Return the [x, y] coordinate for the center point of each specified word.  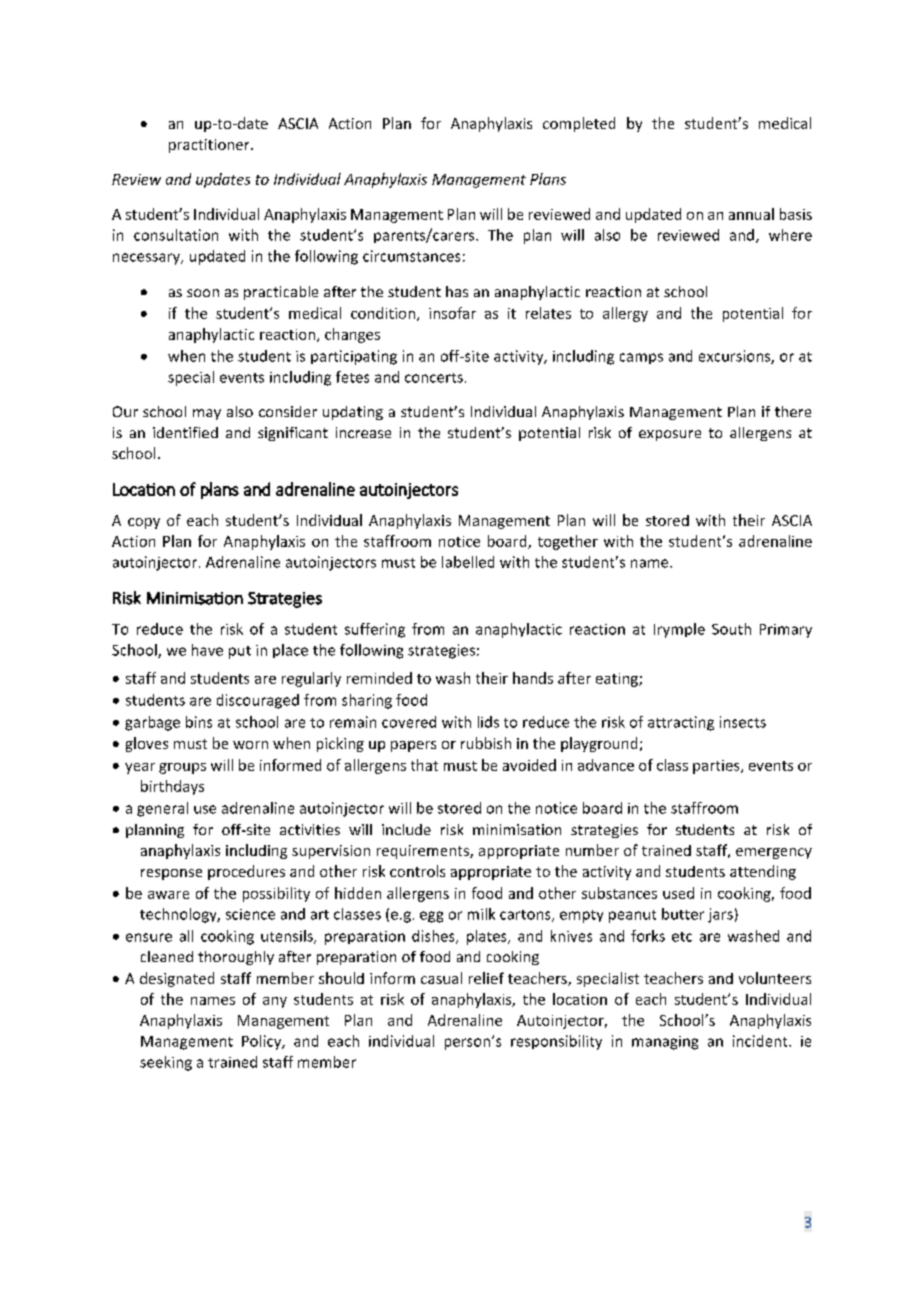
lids [488, 722]
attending [763, 872]
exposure [670, 435]
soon [203, 293]
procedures [246, 872]
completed [579, 124]
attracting [681, 723]
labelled [468, 562]
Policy [263, 1042]
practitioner [210, 146]
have [207, 650]
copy [144, 523]
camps [641, 358]
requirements [424, 852]
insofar [452, 313]
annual [751, 214]
